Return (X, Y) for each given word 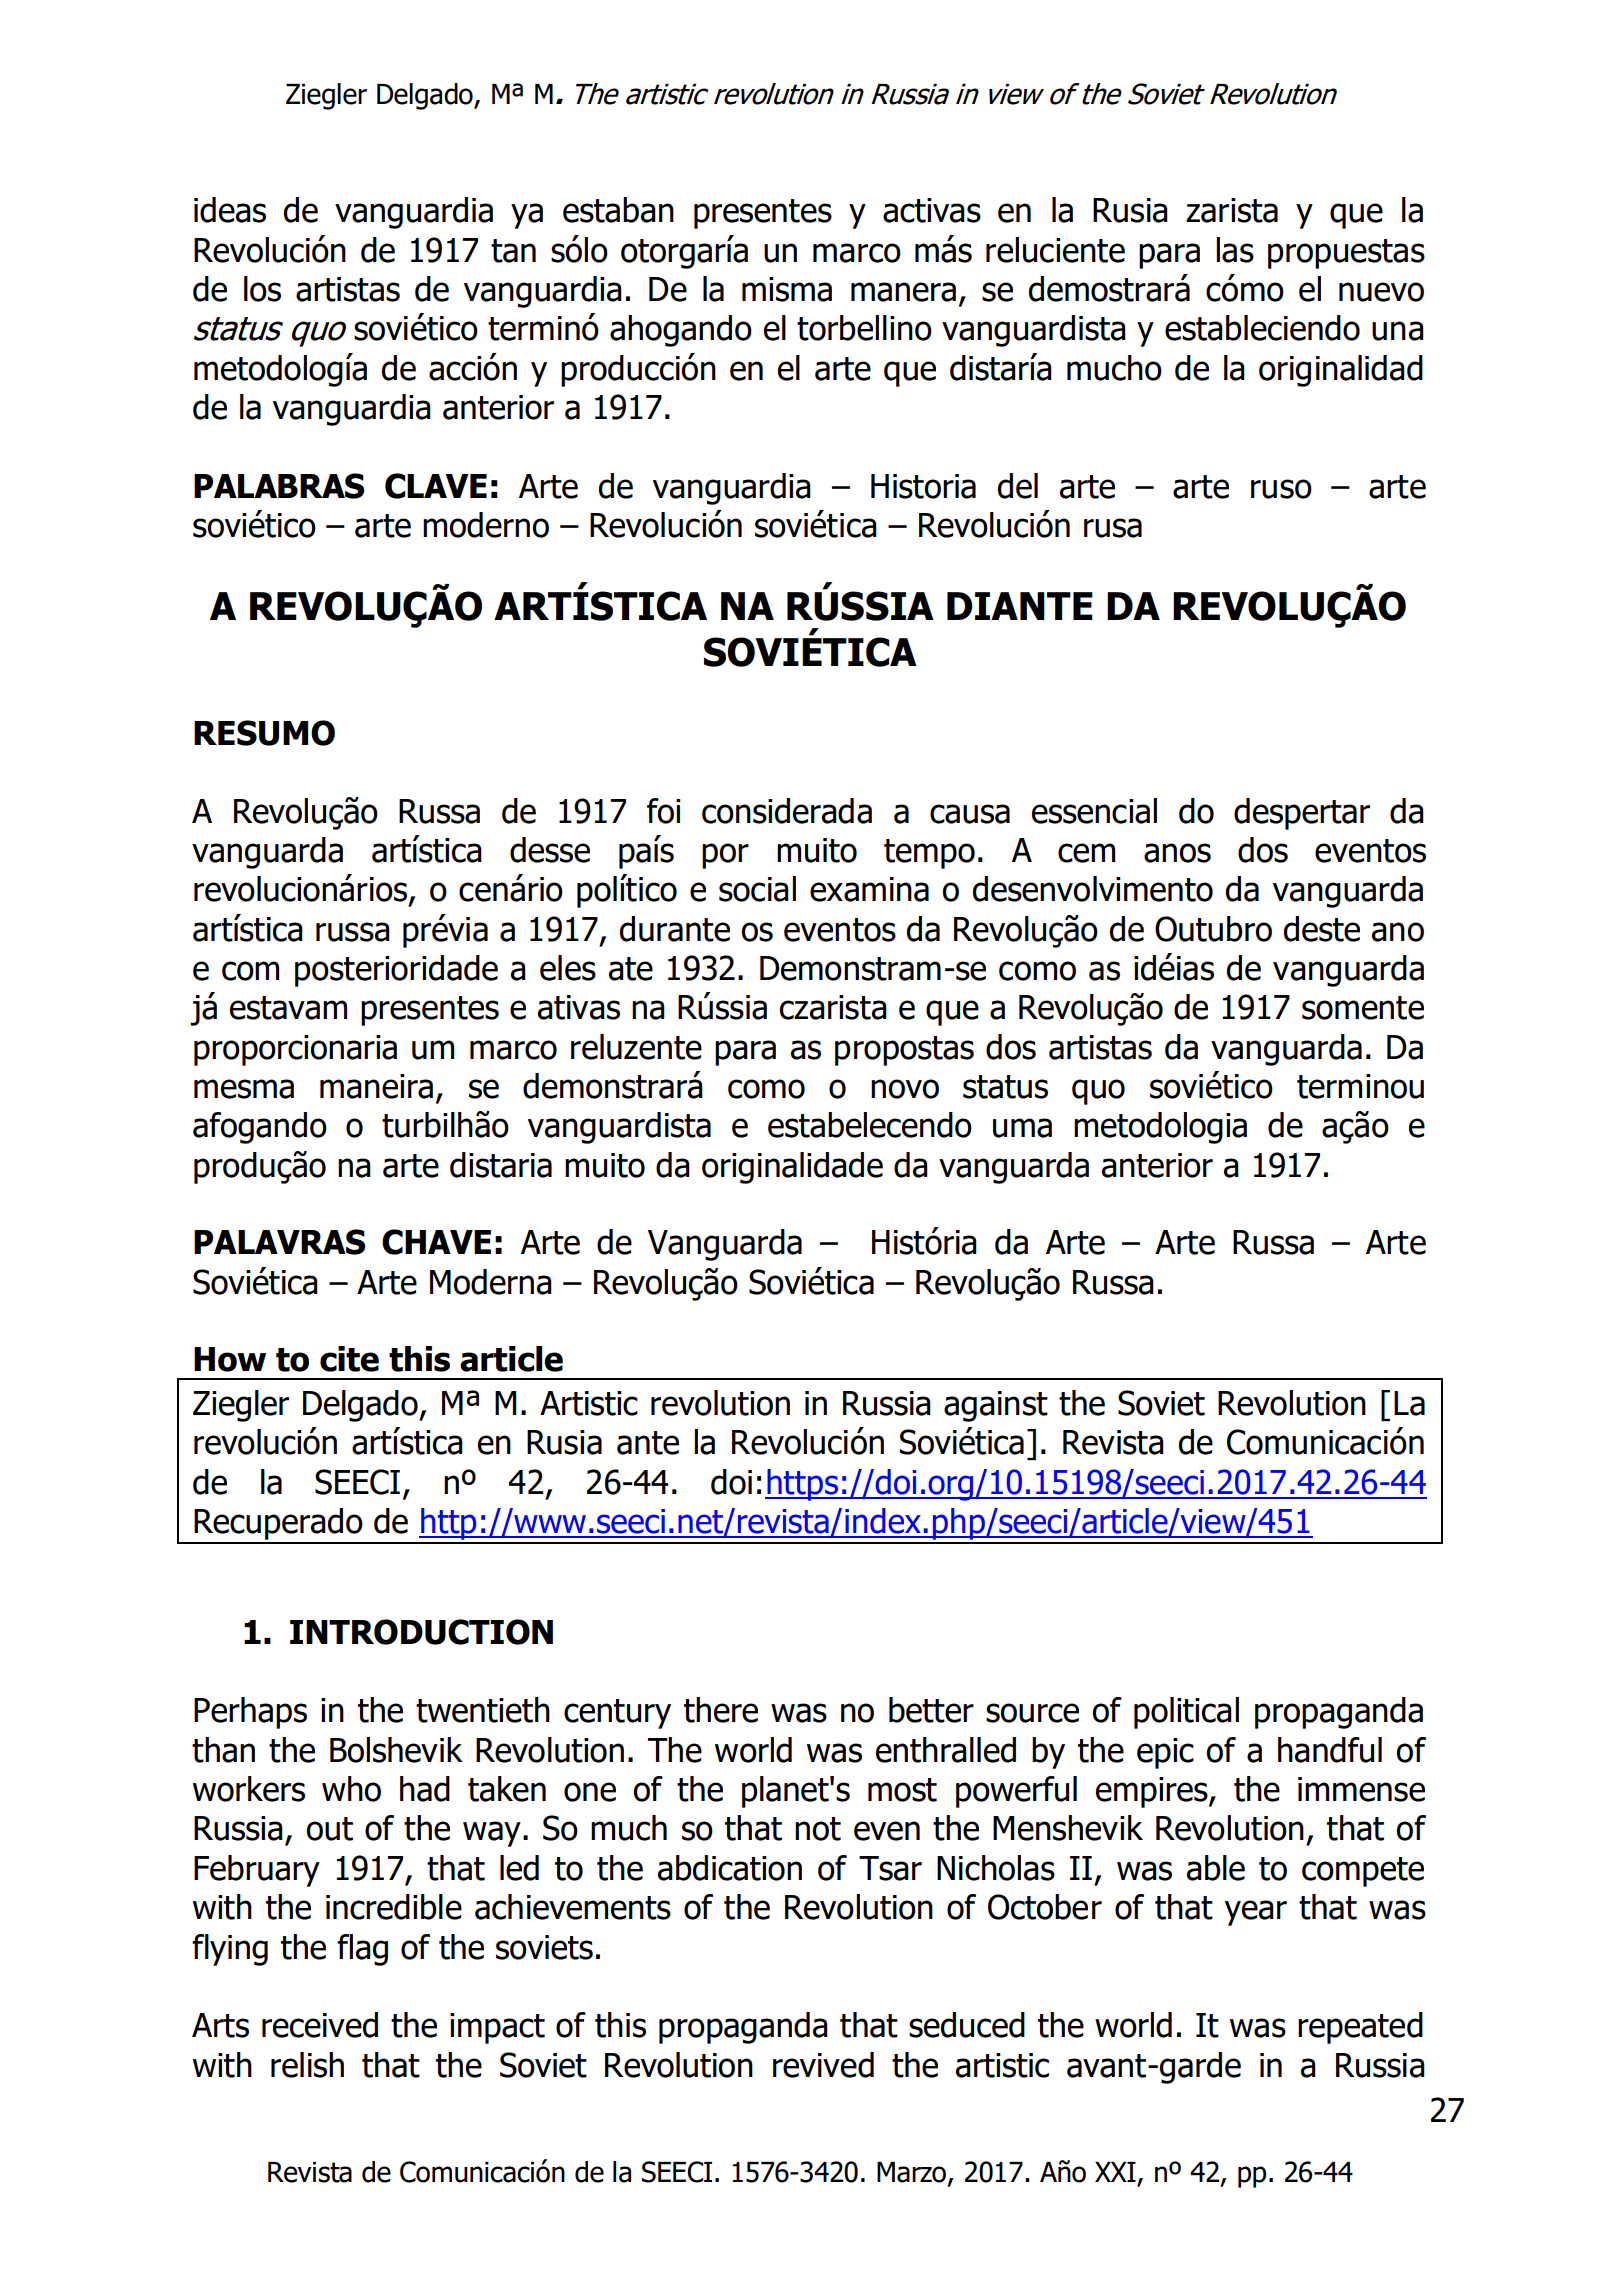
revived (823, 2065)
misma (787, 289)
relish (307, 2065)
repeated (1360, 2028)
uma (1022, 1128)
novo (905, 1089)
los (262, 289)
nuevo (1381, 292)
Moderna (491, 1282)
